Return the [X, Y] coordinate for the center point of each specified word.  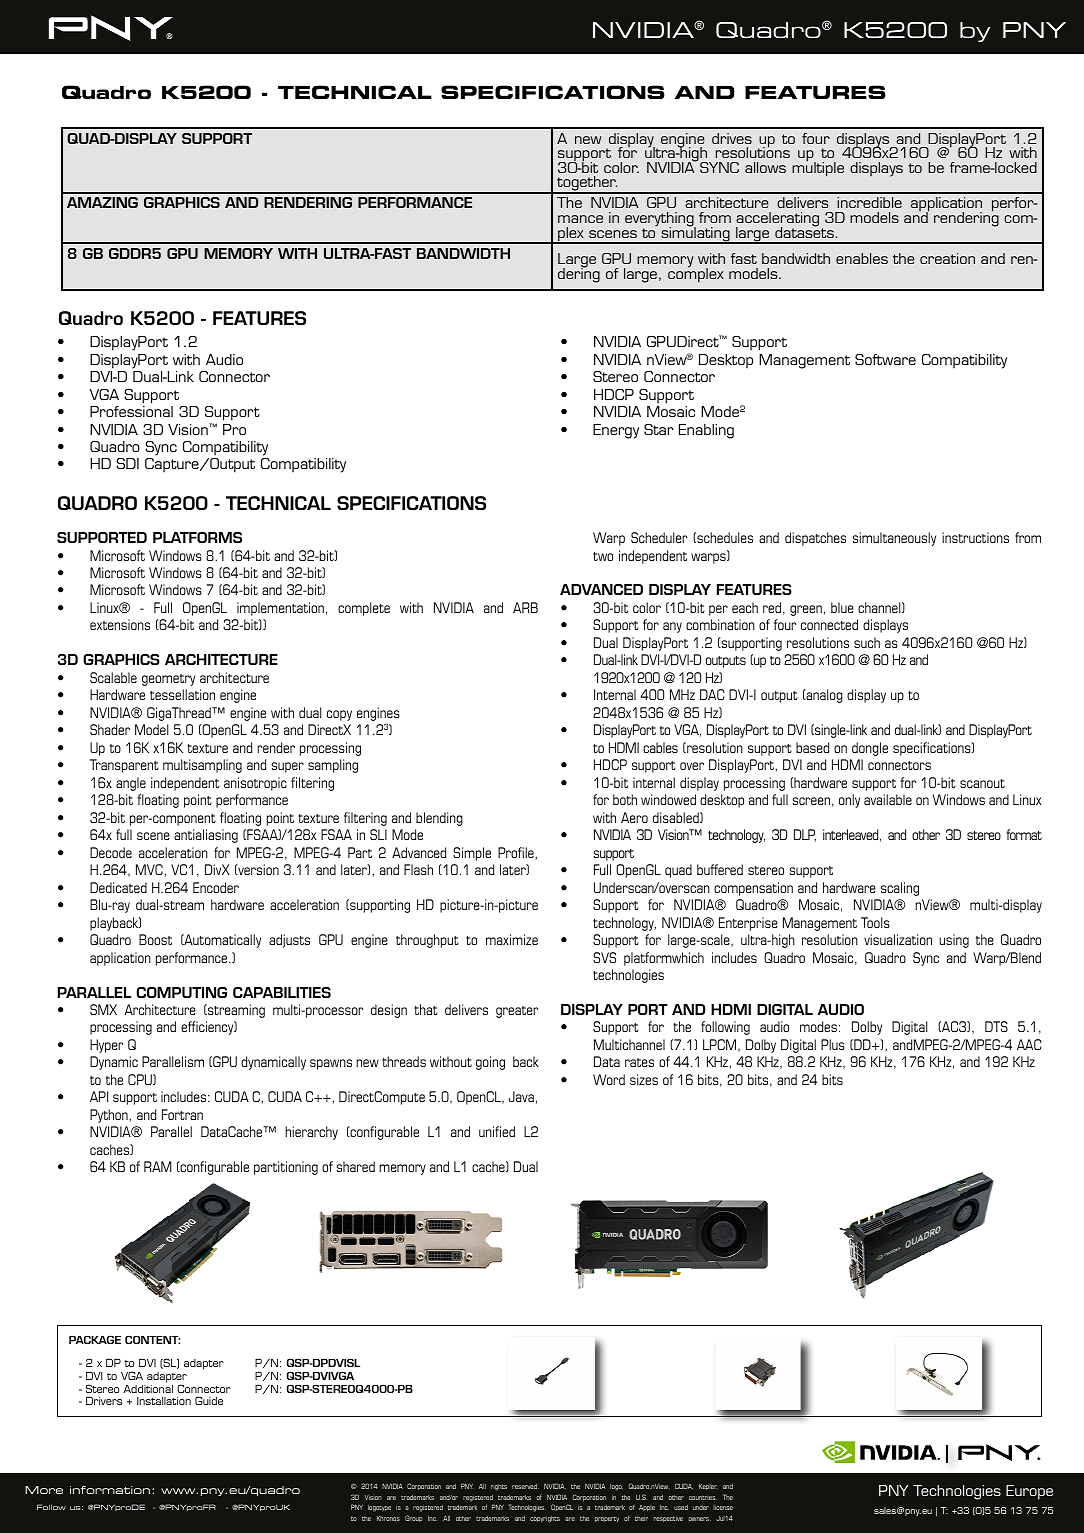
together [586, 185]
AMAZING [102, 202]
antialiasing [206, 836]
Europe [1029, 1492]
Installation [164, 1401]
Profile [517, 852]
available [888, 799]
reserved [525, 1486]
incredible [869, 202]
